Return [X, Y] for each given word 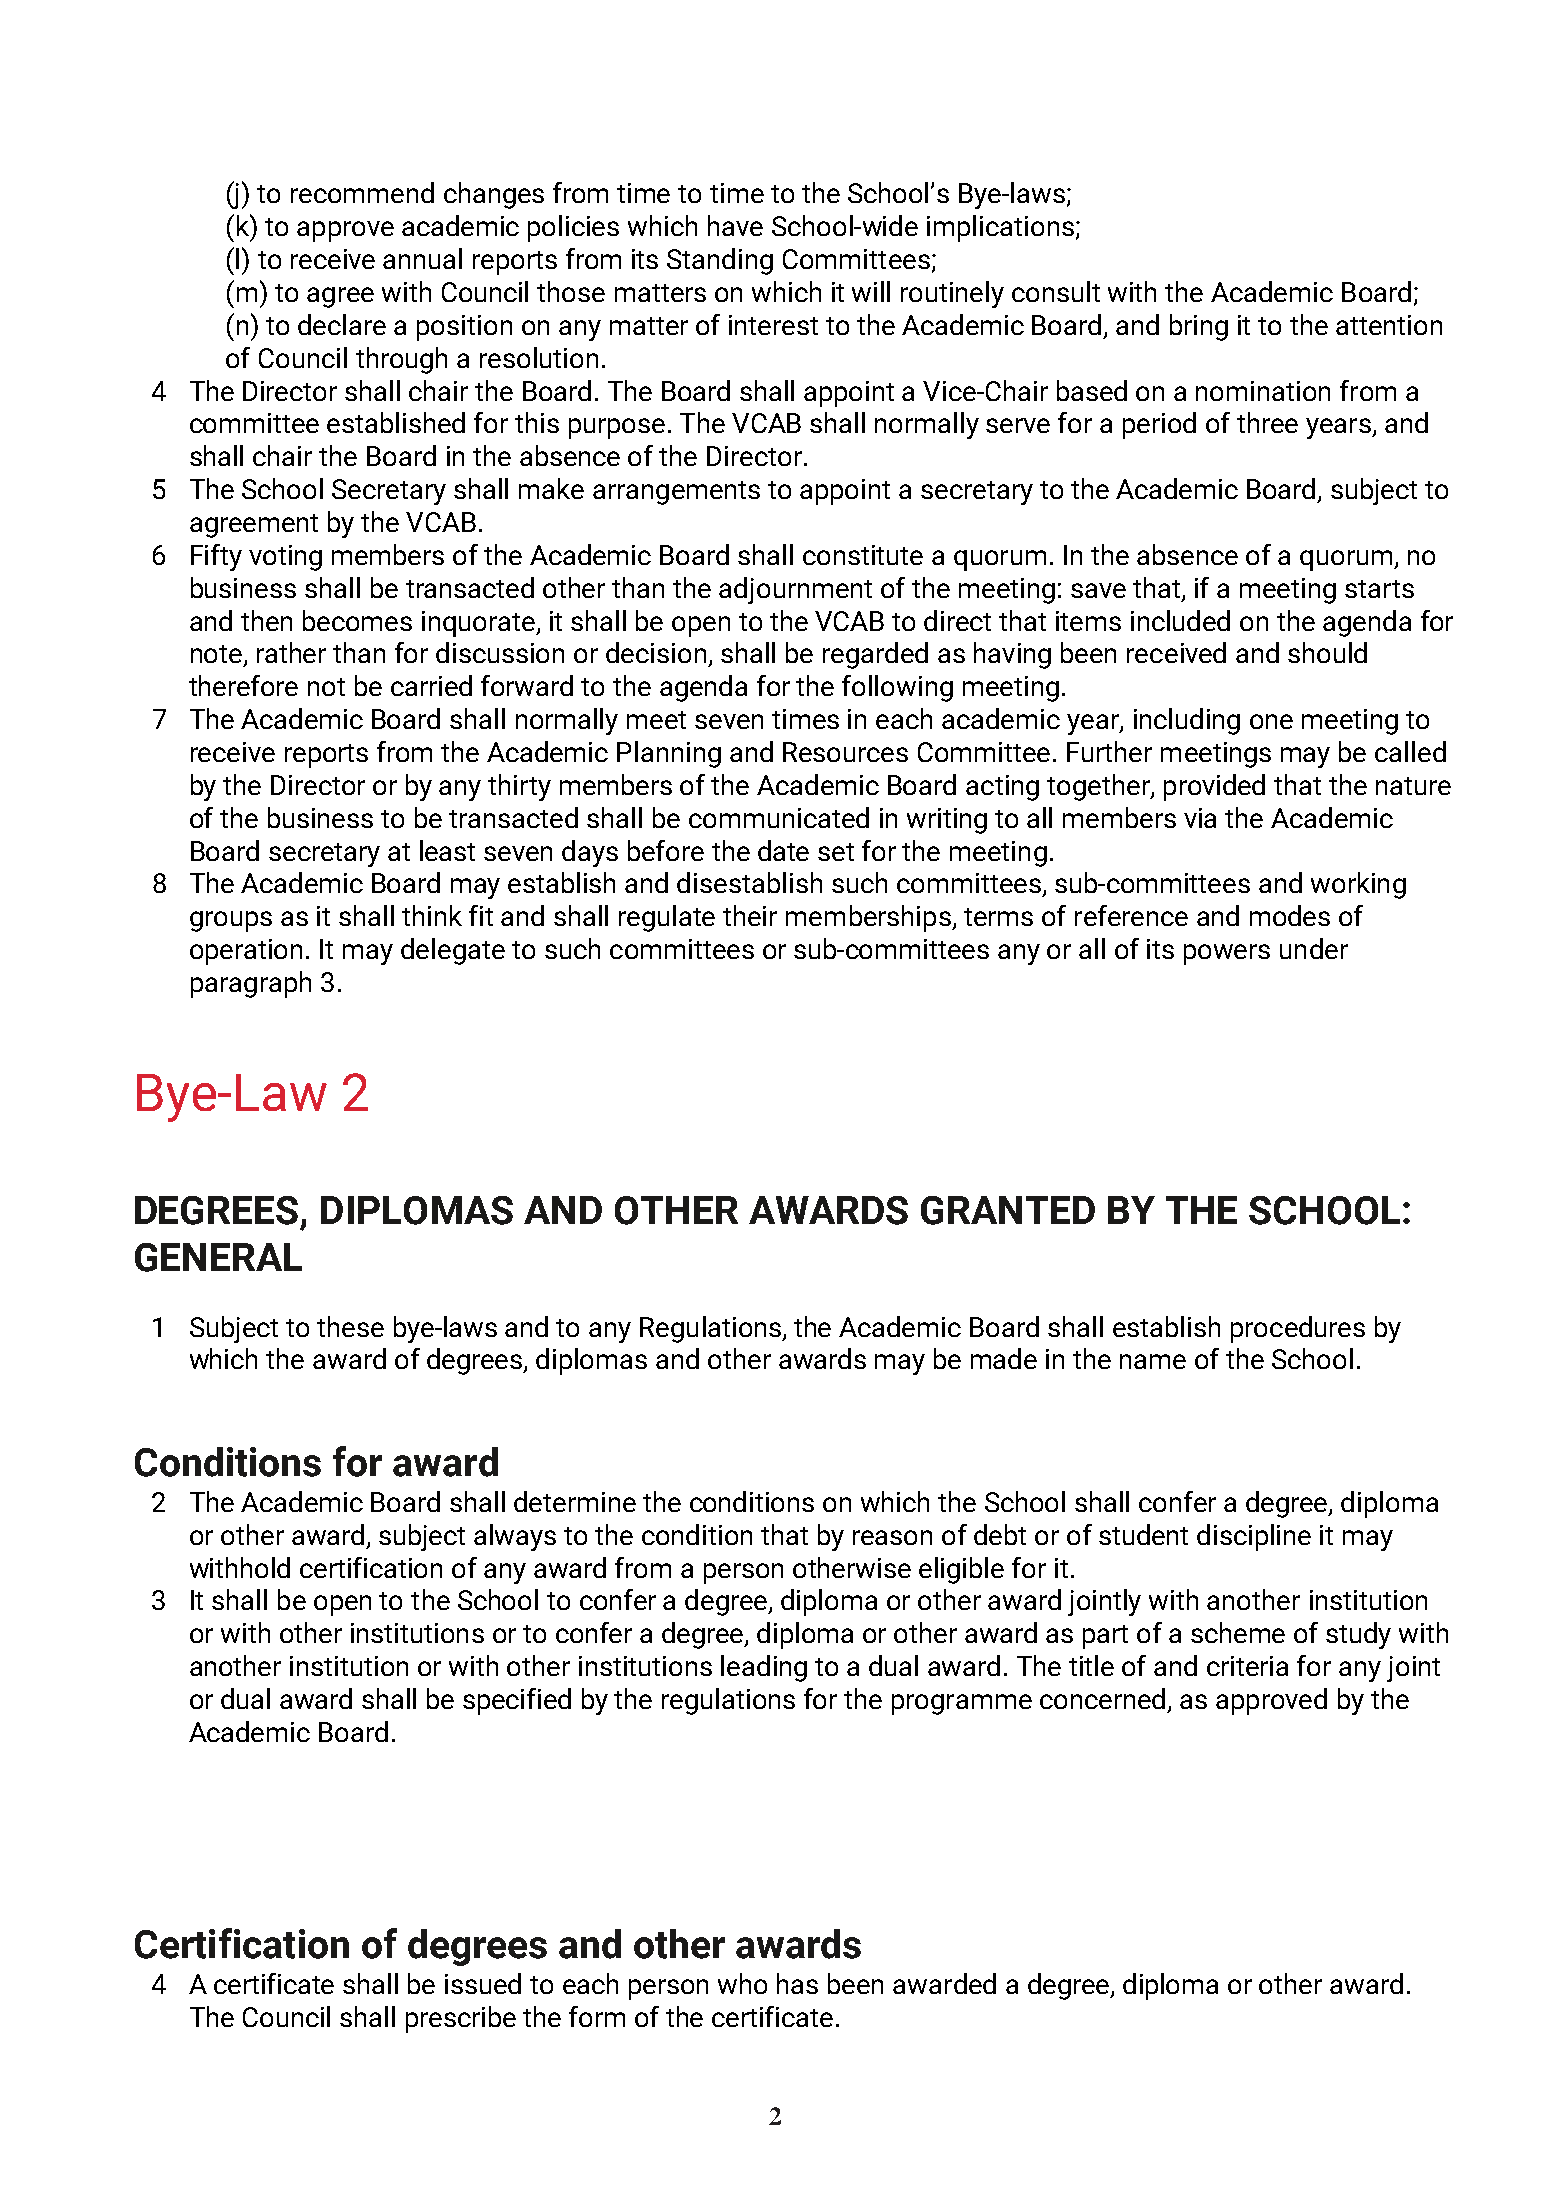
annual [422, 258]
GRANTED [1008, 1210]
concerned [1102, 1698]
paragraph [251, 984]
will [871, 291]
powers [1227, 954]
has [797, 1983]
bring [1199, 327]
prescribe [461, 2019]
